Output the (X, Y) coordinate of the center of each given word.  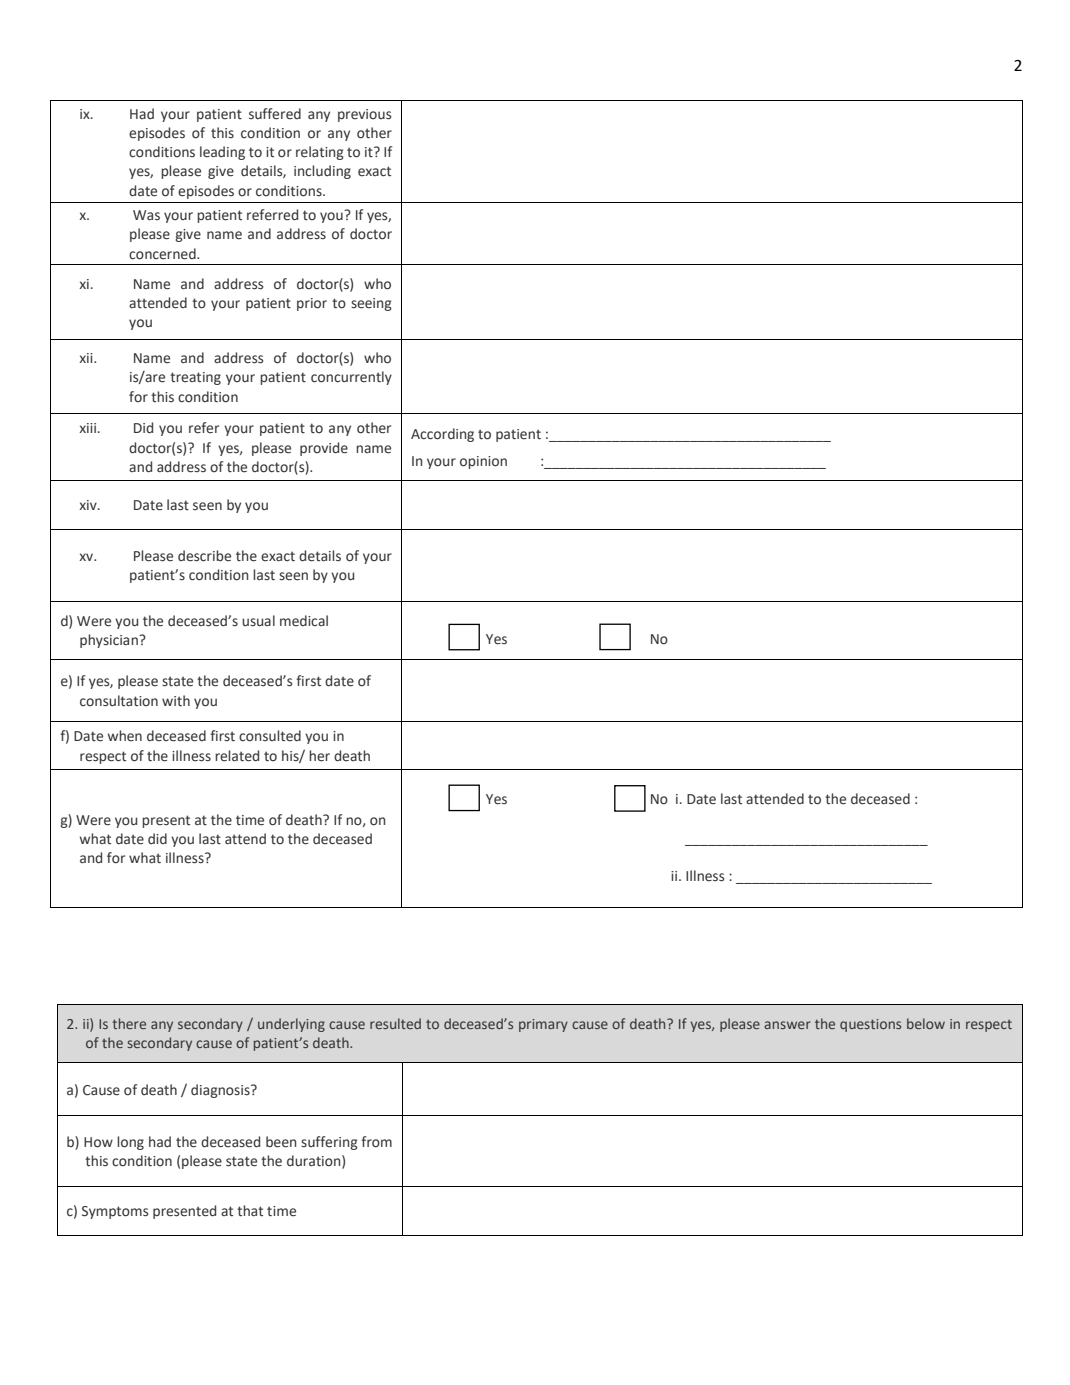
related (237, 756)
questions (870, 1025)
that (250, 1210)
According (442, 435)
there (129, 1023)
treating (195, 378)
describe (204, 556)
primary (543, 1025)
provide (324, 449)
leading (222, 153)
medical (304, 621)
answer (787, 1025)
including (322, 172)
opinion (483, 462)
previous (364, 115)
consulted (270, 736)
